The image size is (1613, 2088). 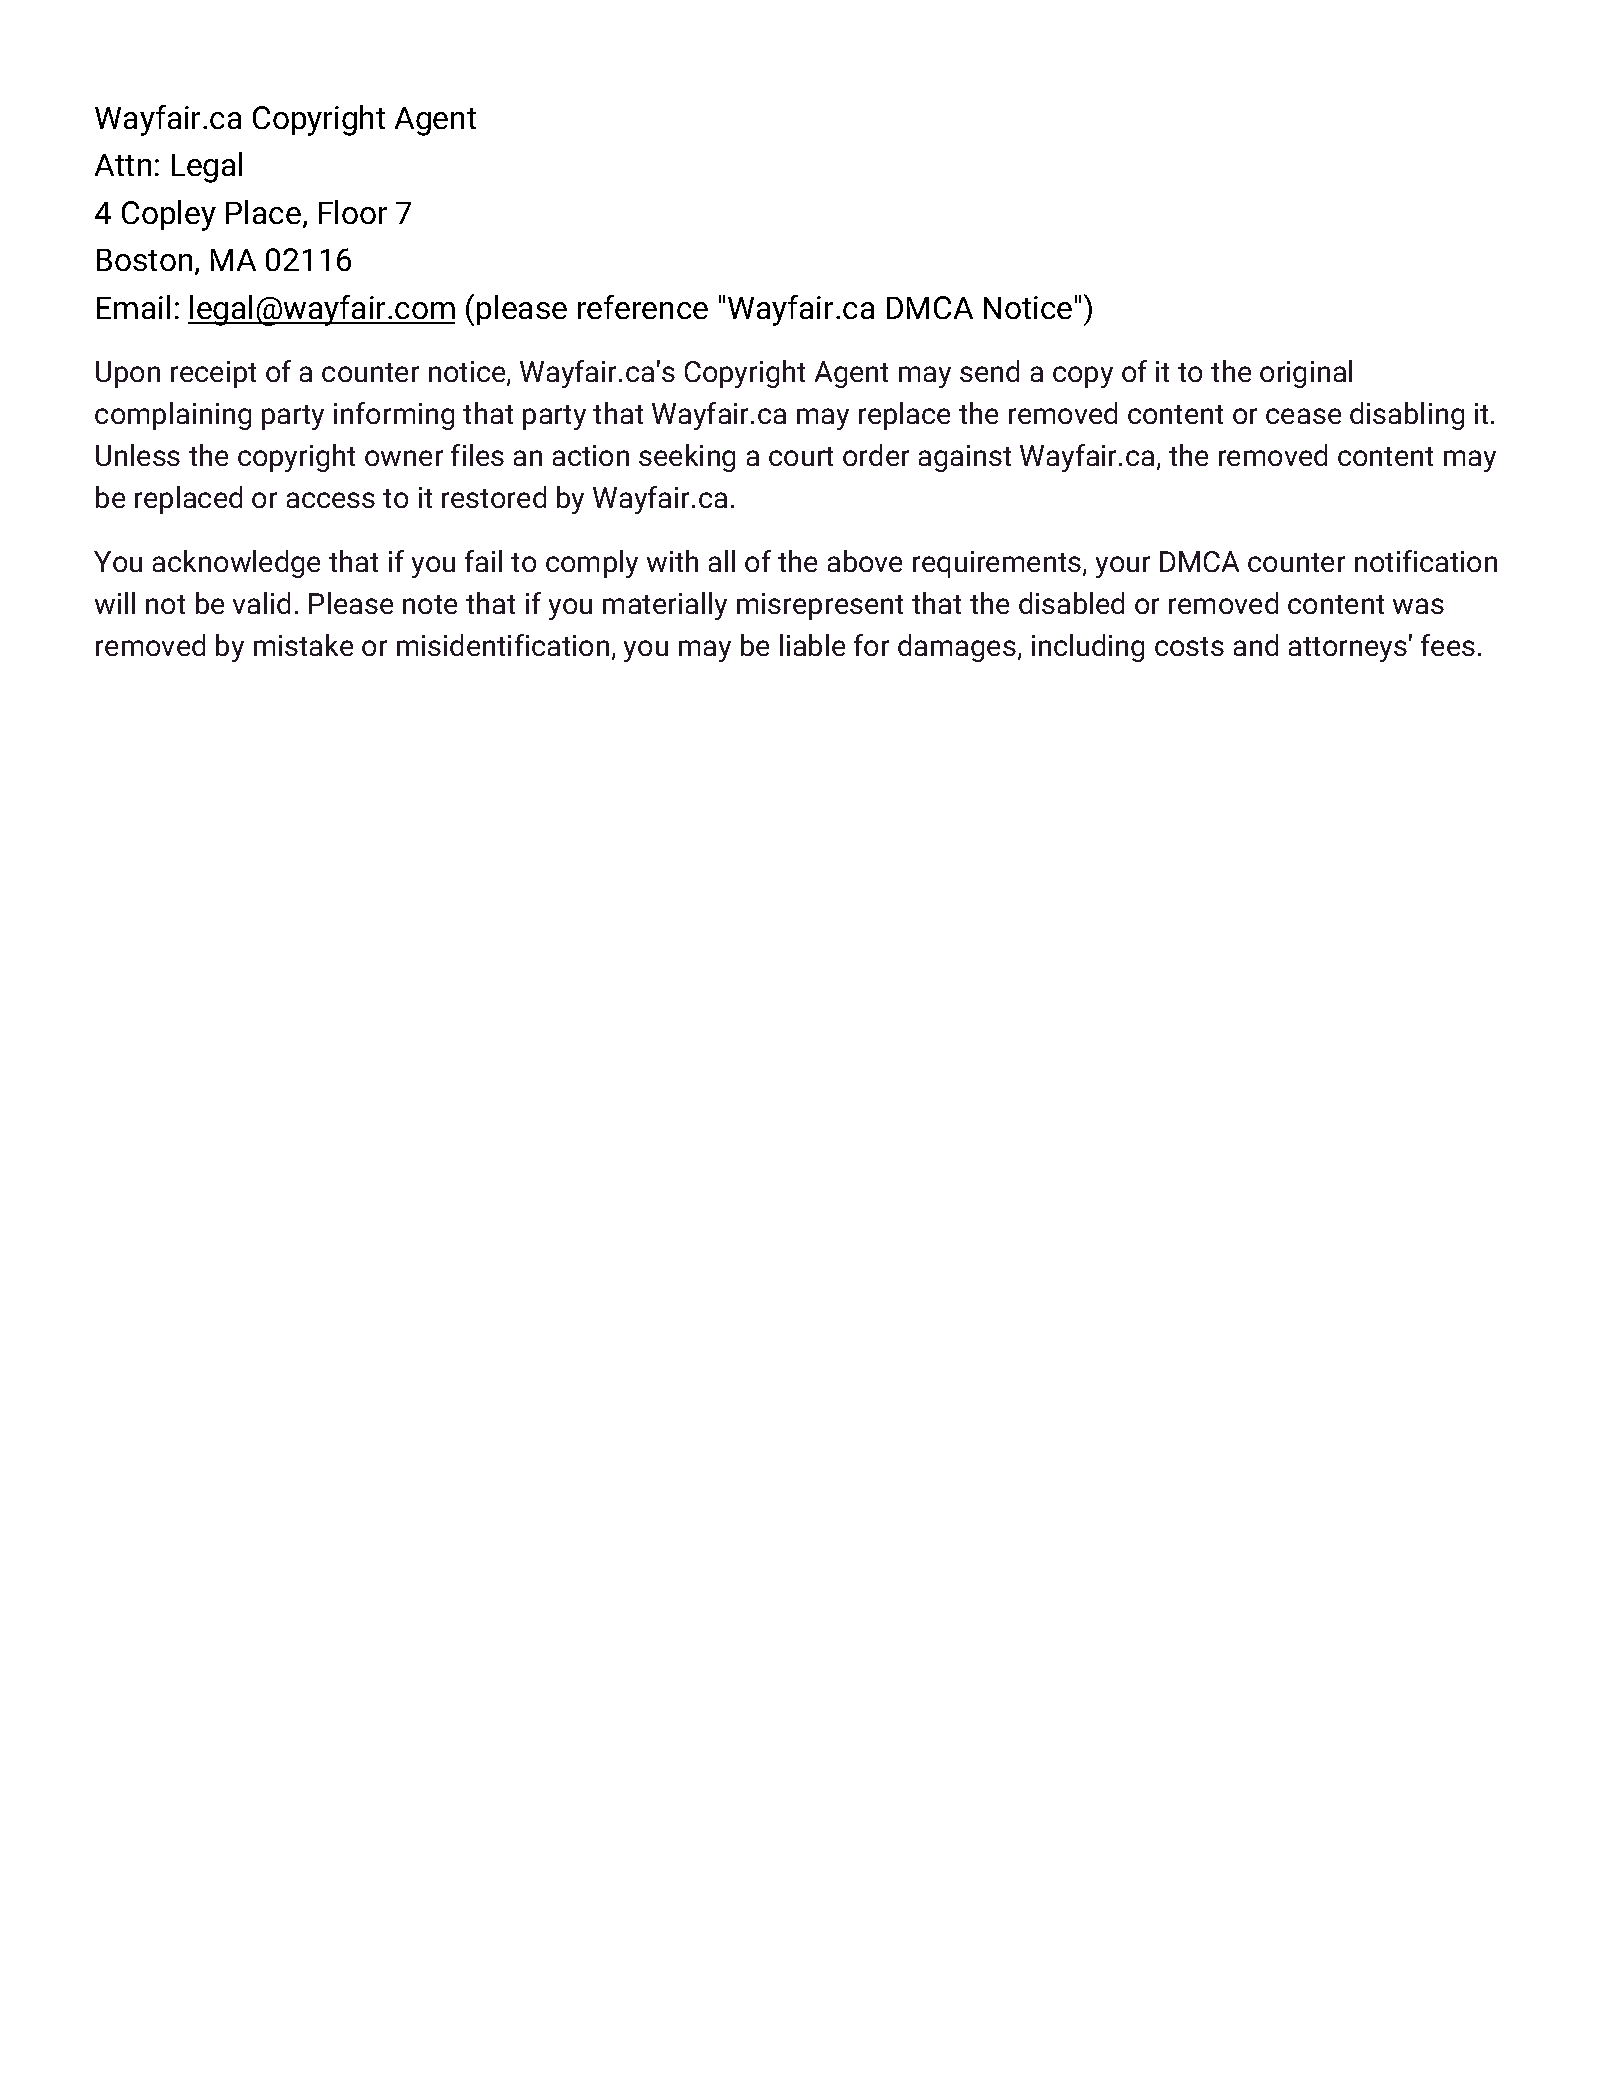 What do you see at coordinates (353, 212) in the document?
I see `Floor` at bounding box center [353, 212].
